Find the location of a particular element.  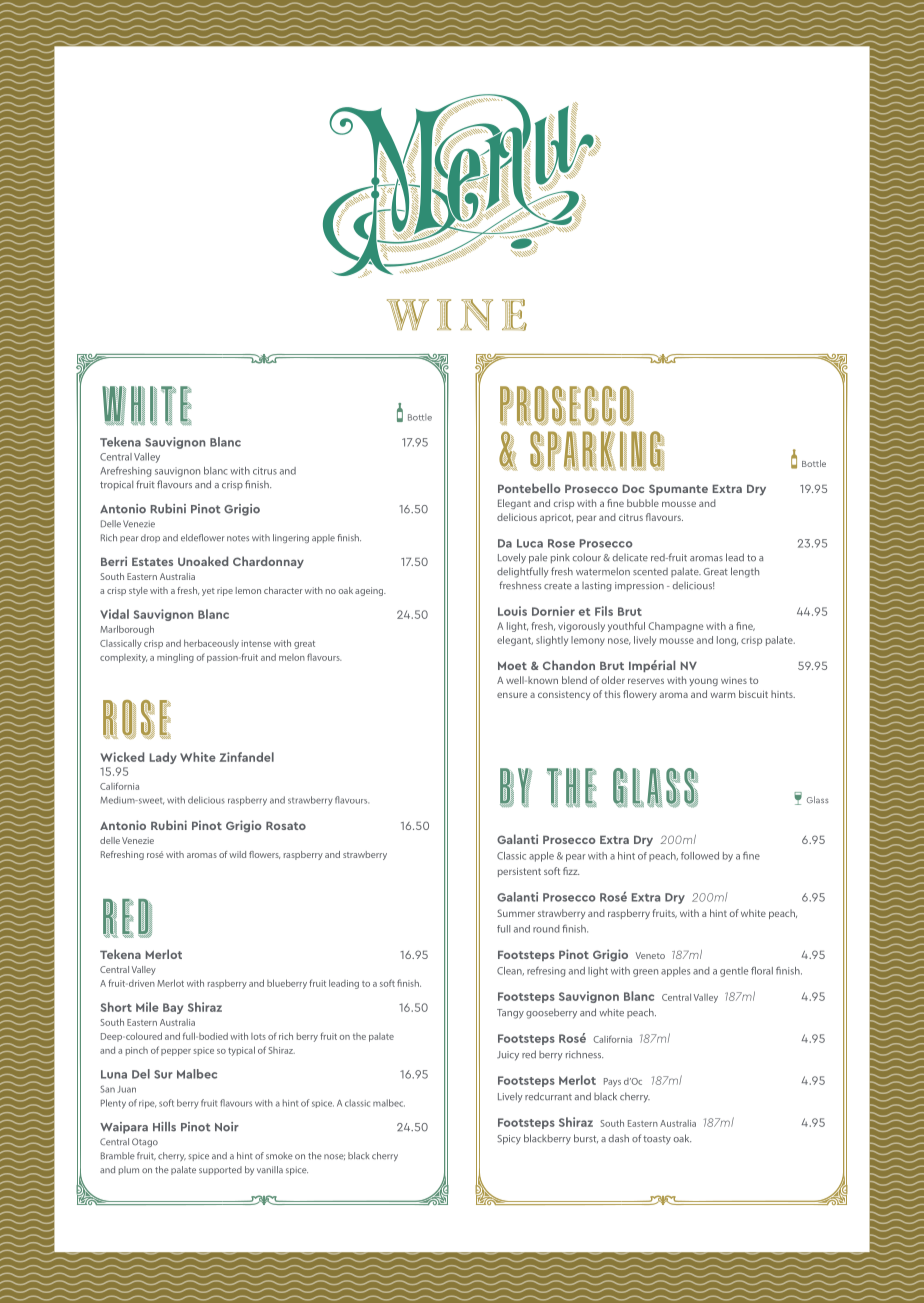

tropical is located at coordinates (116, 485).
